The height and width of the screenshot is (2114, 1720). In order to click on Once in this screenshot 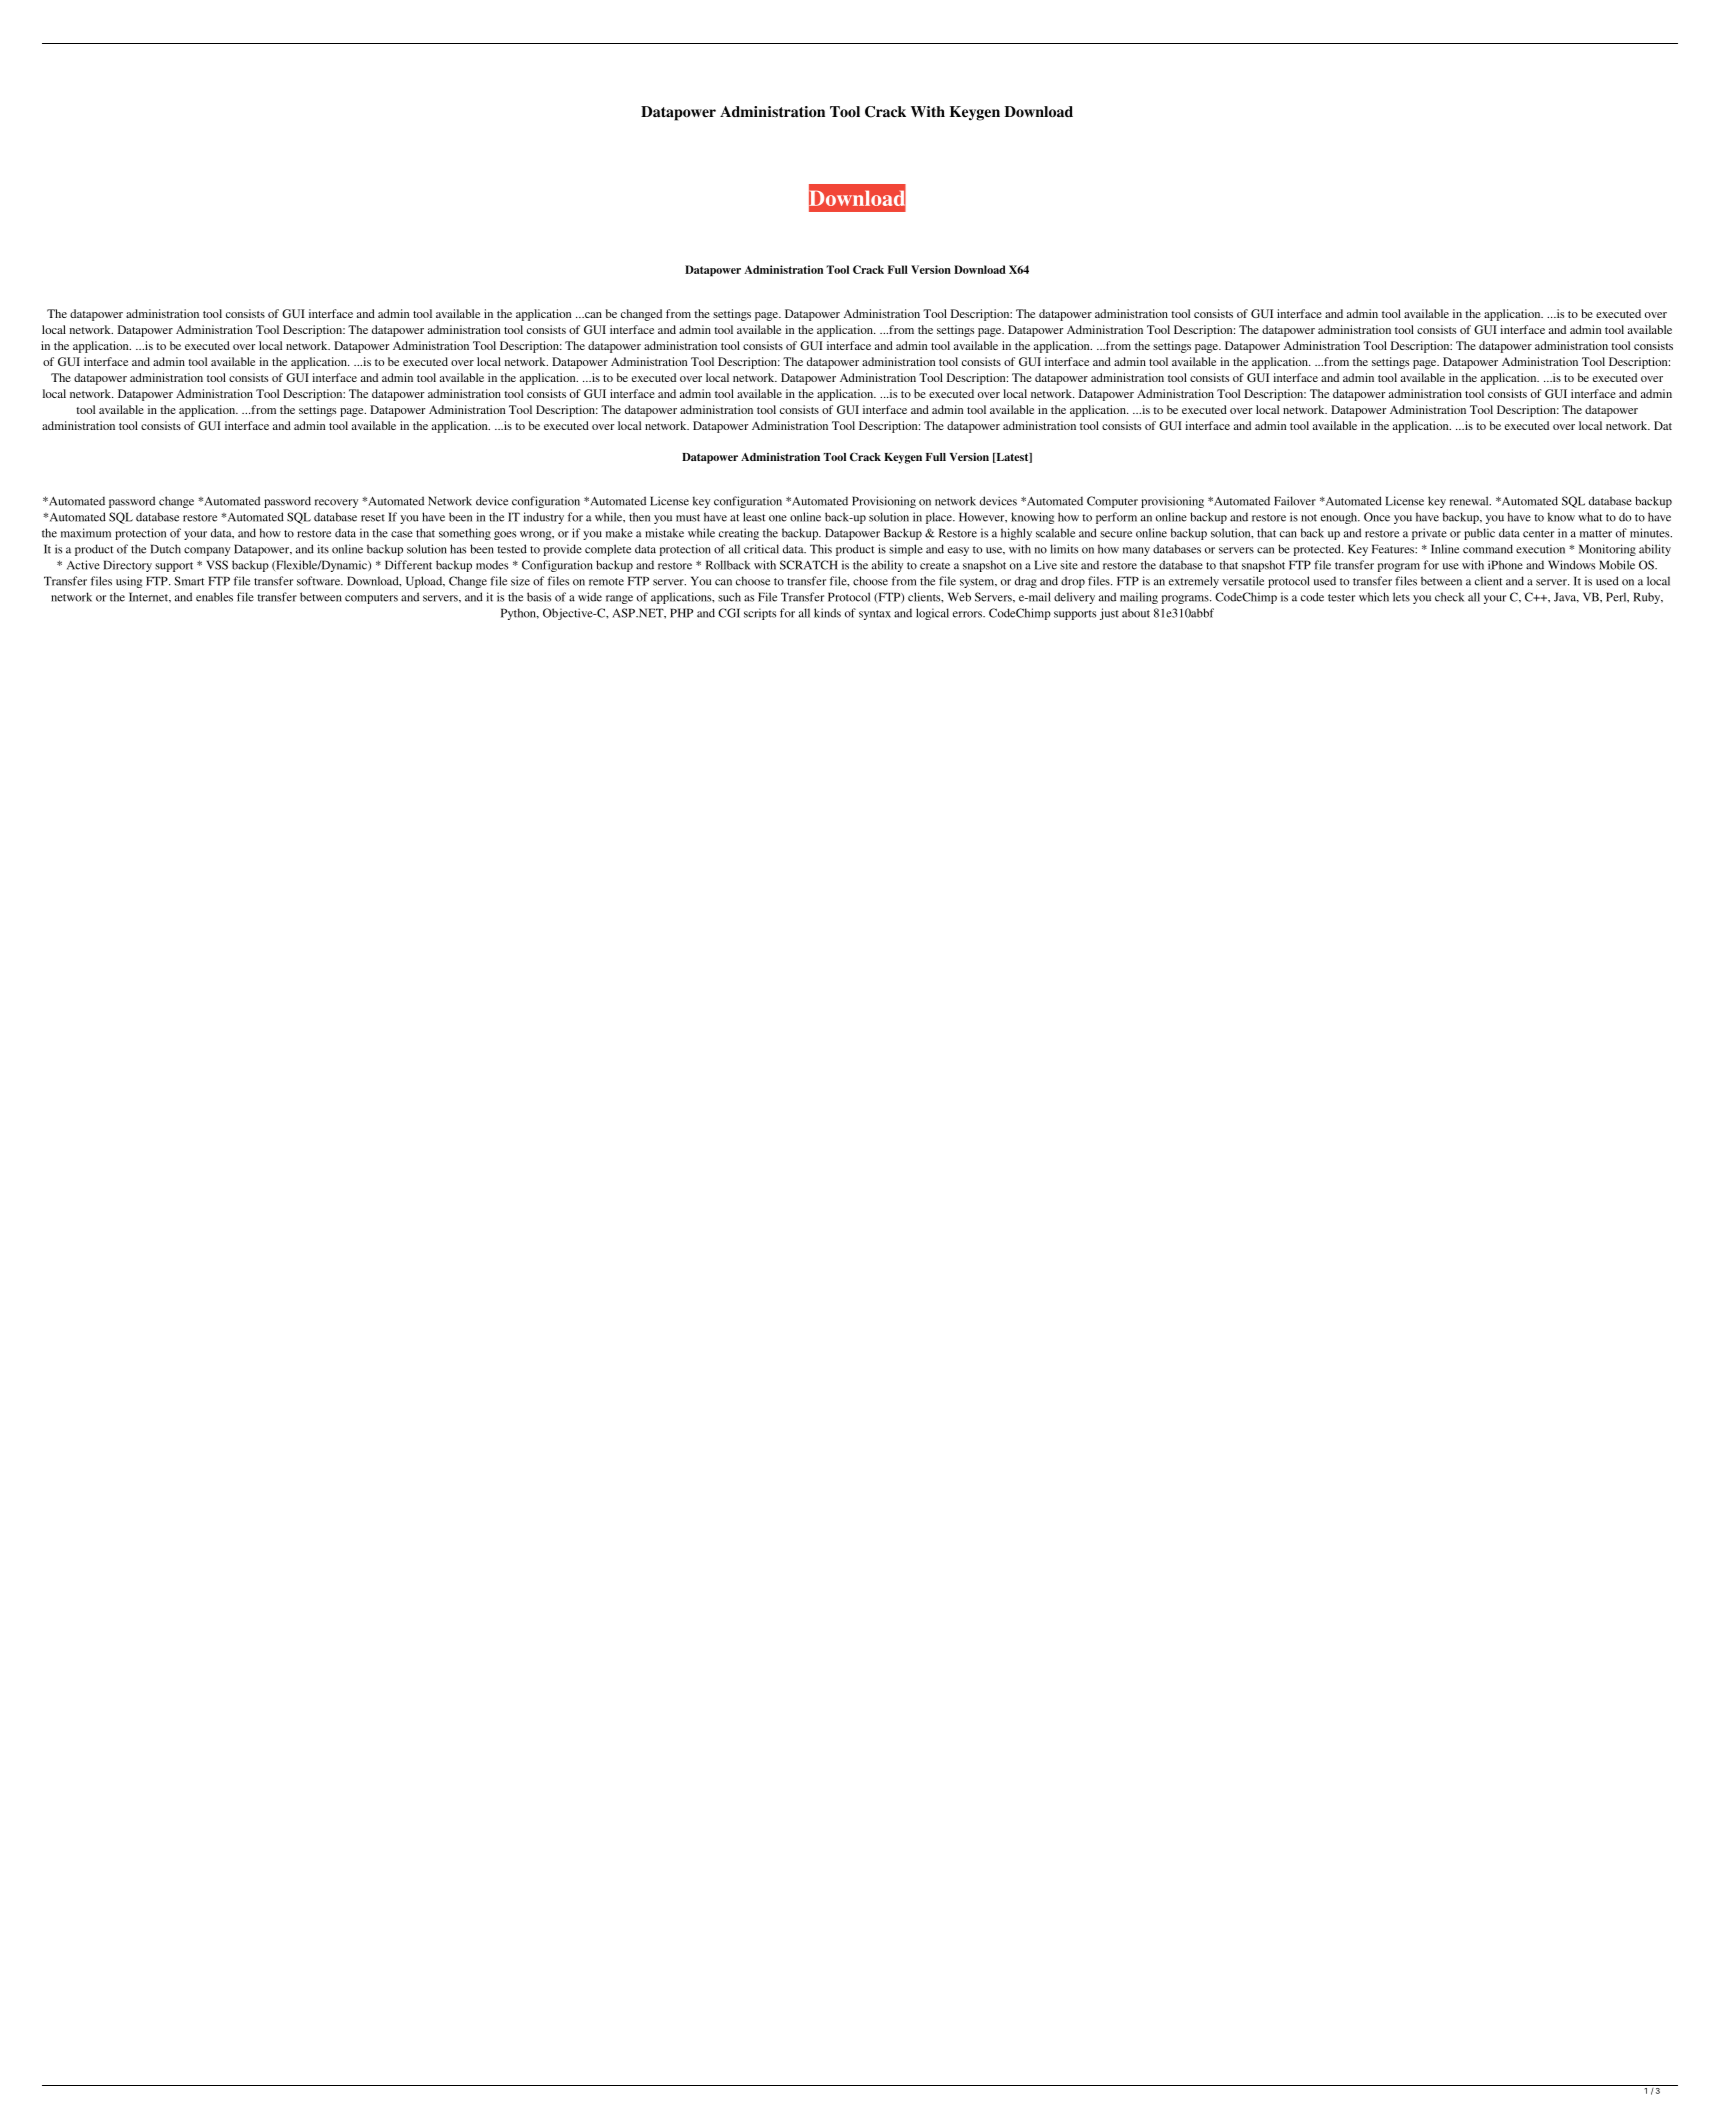, I will do `click(1377, 517)`.
